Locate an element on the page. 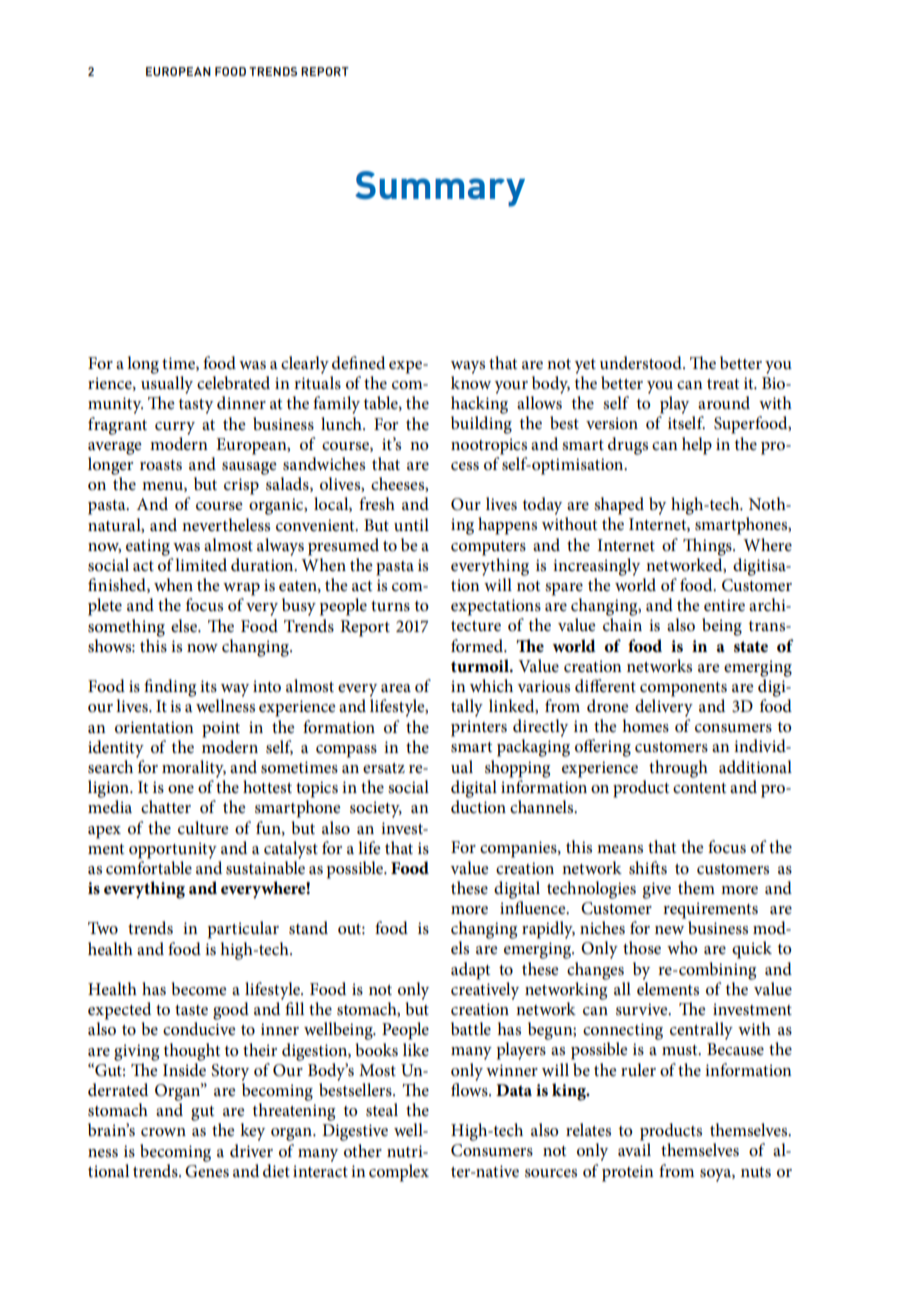 Image resolution: width=924 pixels, height=1308 pixels. nevertheless is located at coordinates (226, 525).
